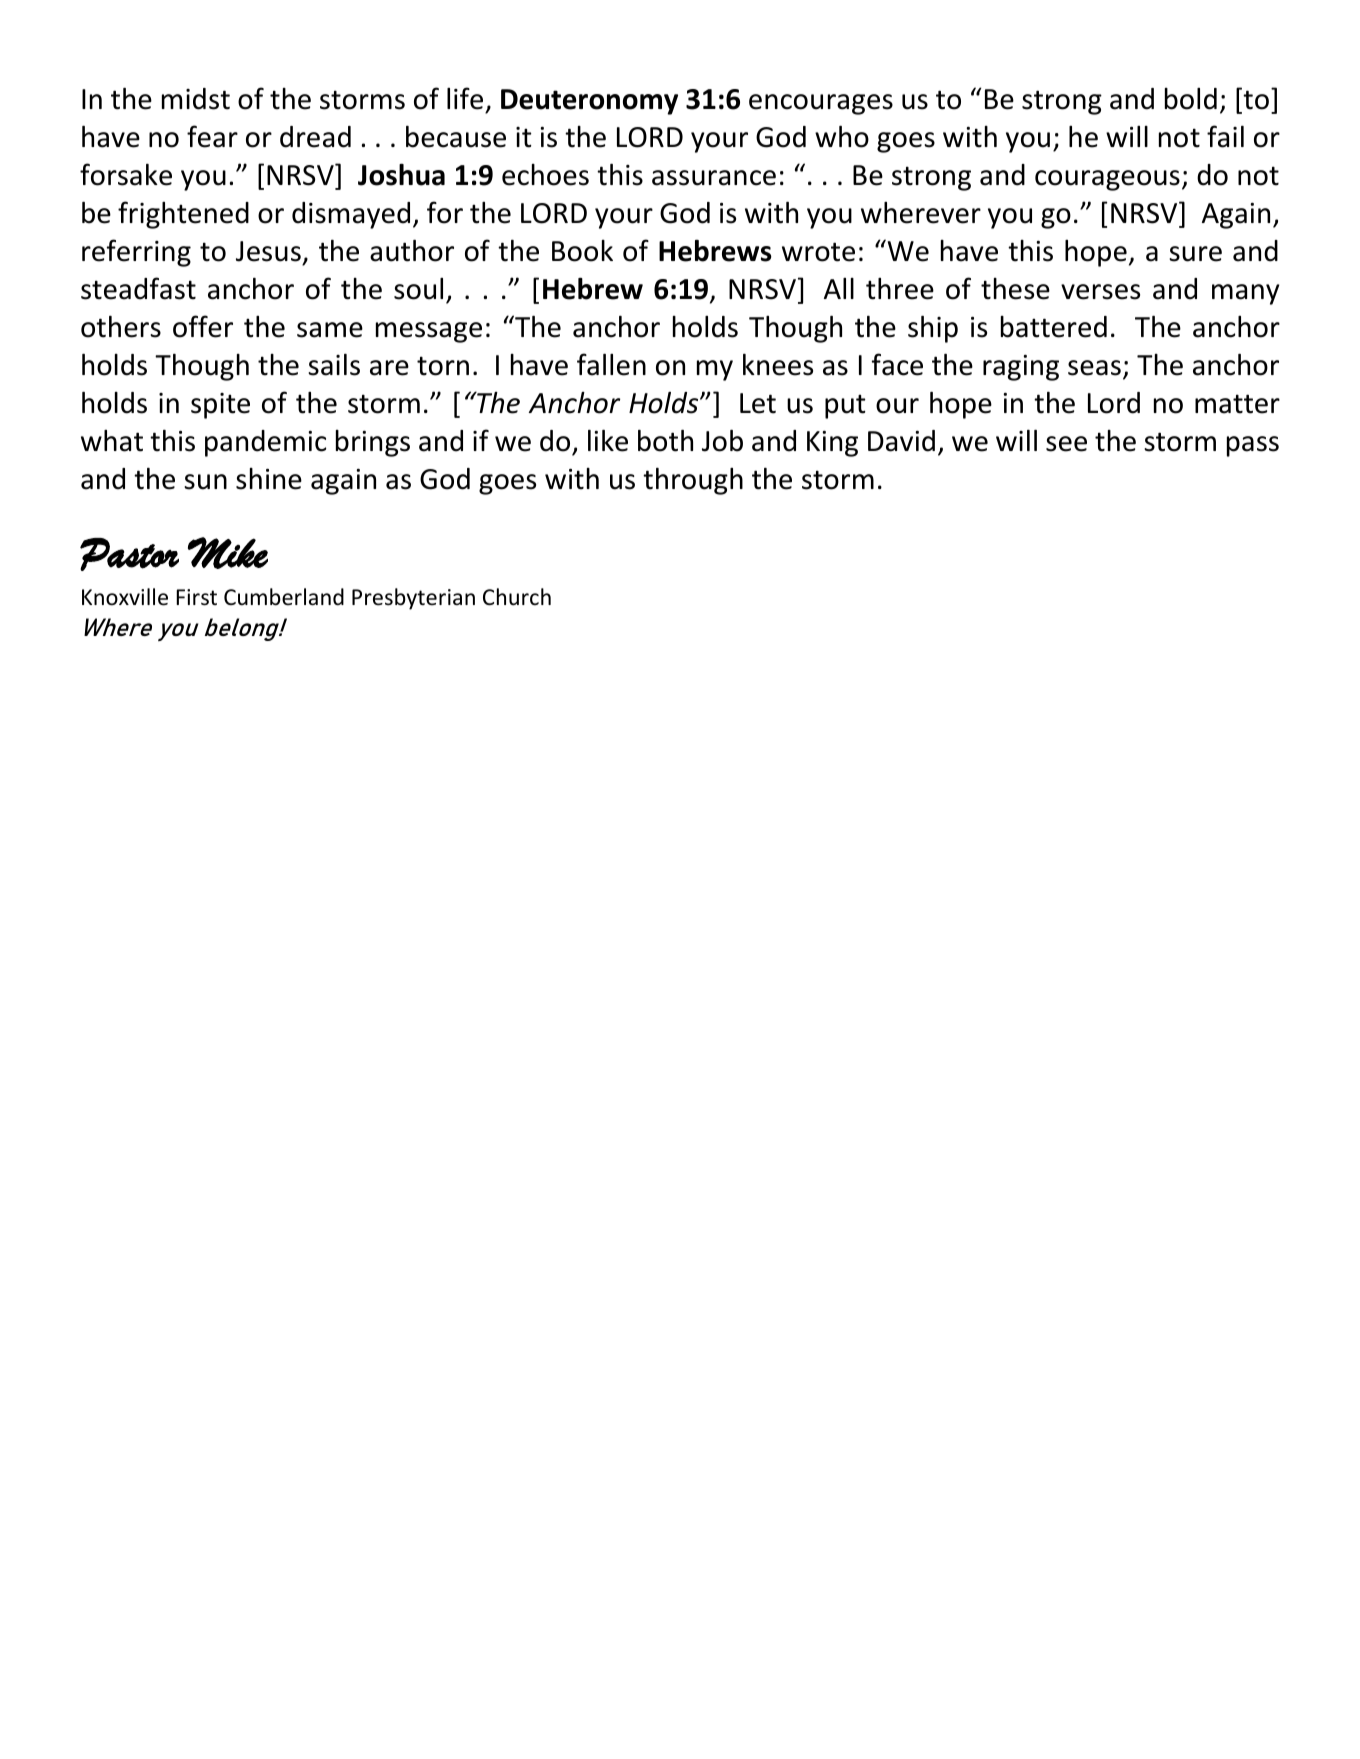 This screenshot has height=1759, width=1360. I want to click on verses, so click(1100, 292).
